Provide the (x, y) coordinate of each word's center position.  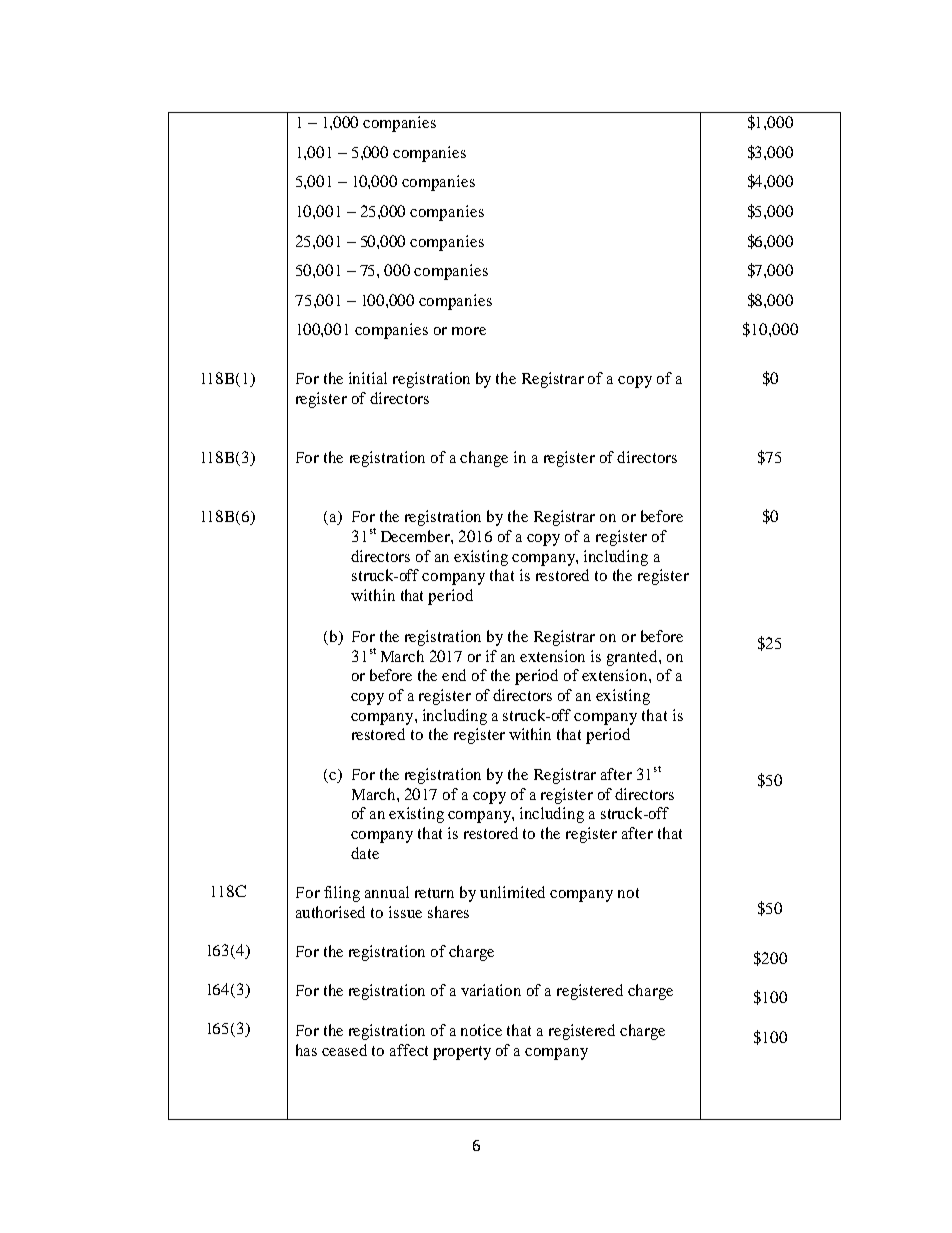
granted (633, 658)
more (469, 331)
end (454, 675)
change (484, 459)
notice (481, 1030)
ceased (344, 1050)
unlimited (512, 892)
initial (368, 378)
